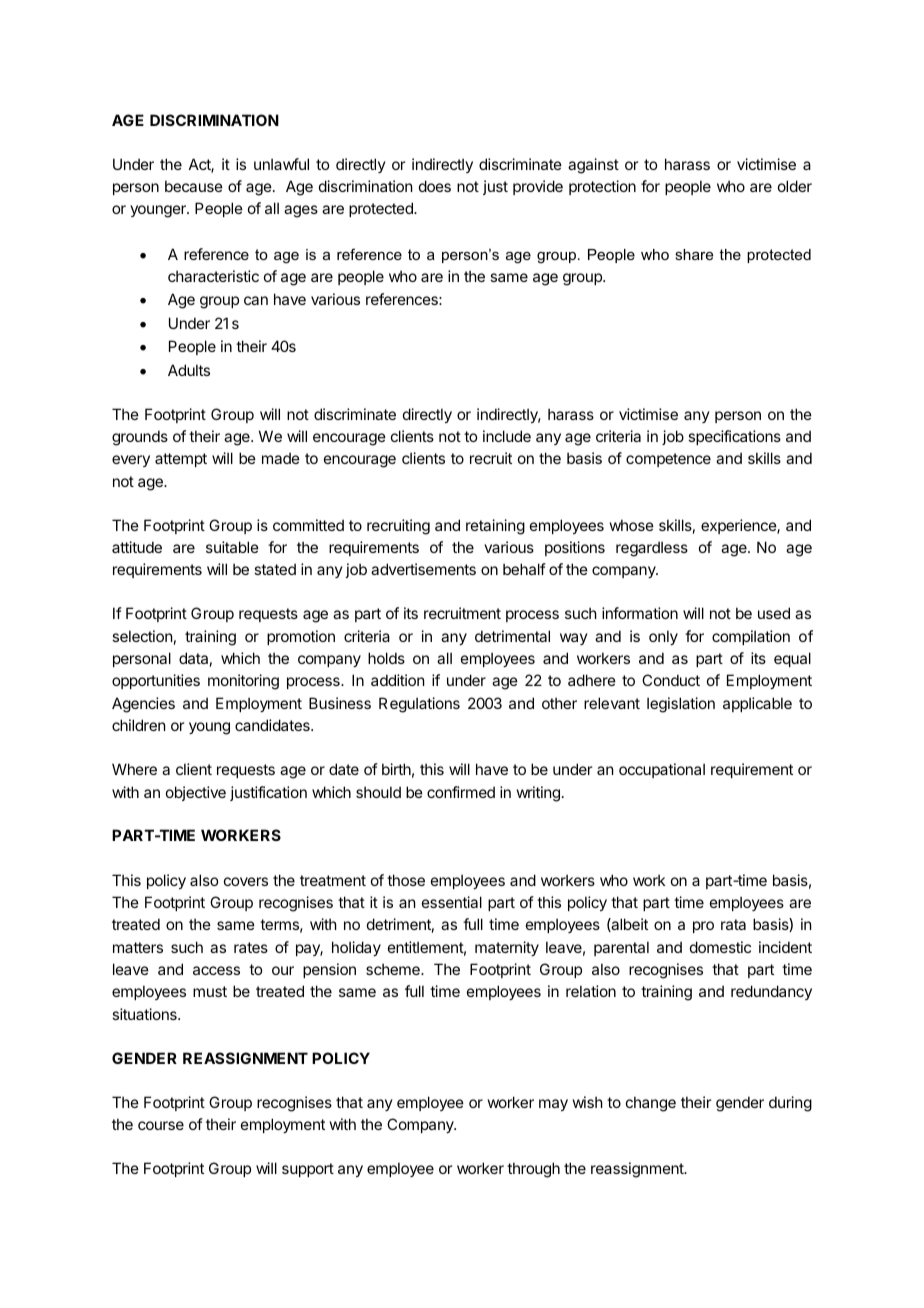  I want to click on because, so click(194, 186).
